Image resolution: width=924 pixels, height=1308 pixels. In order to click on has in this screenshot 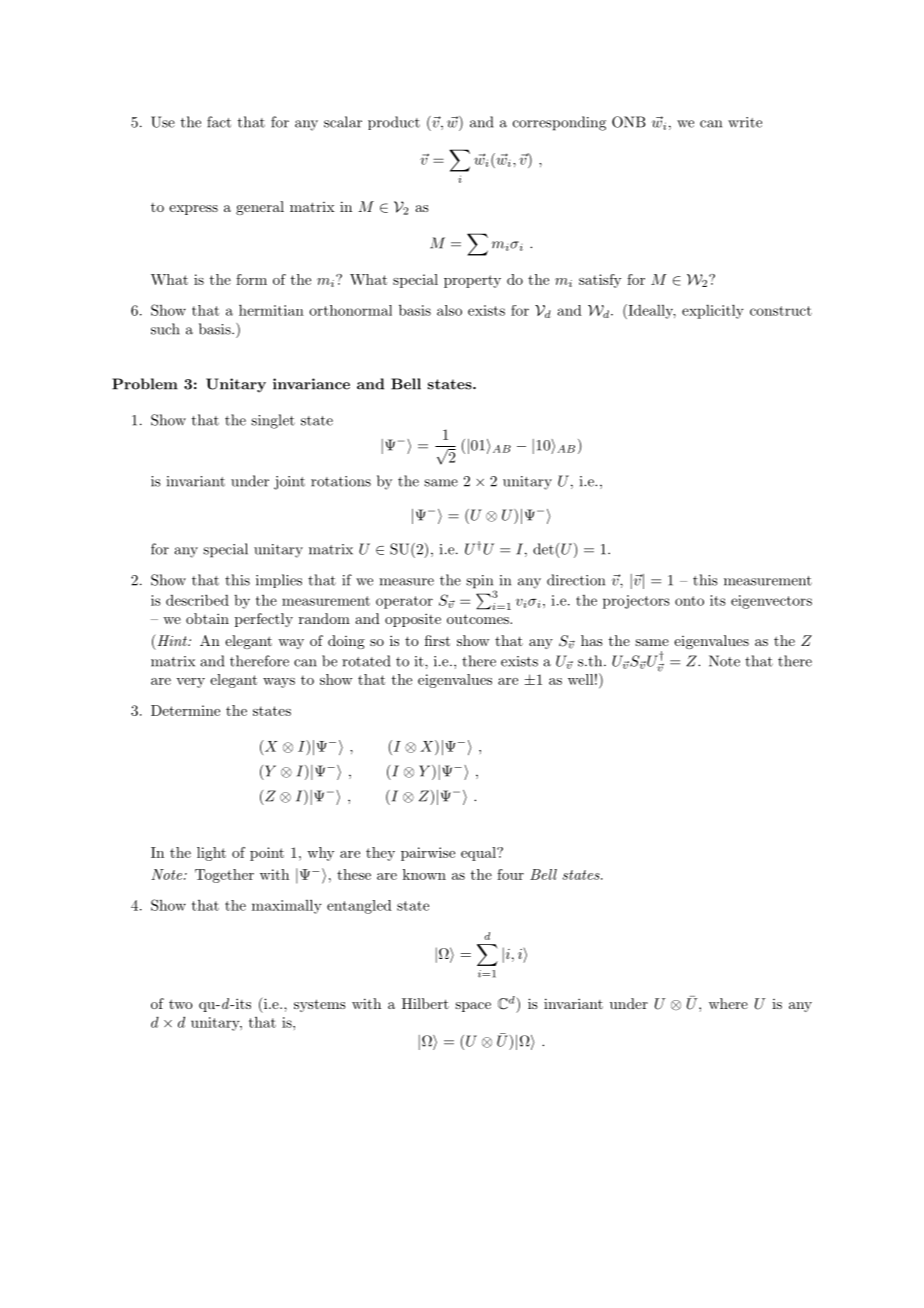, I will do `click(592, 640)`.
